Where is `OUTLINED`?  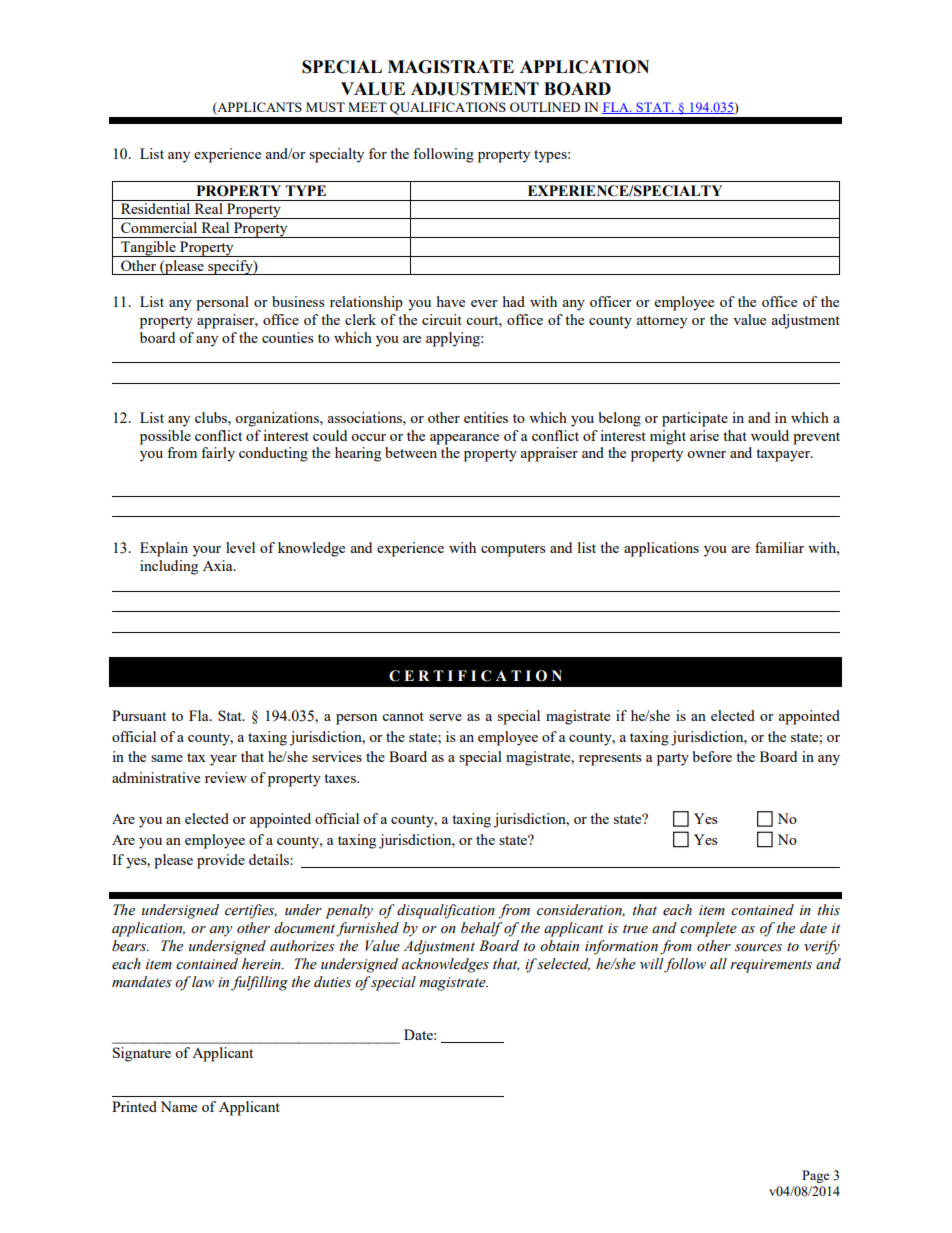 OUTLINED is located at coordinates (545, 107).
